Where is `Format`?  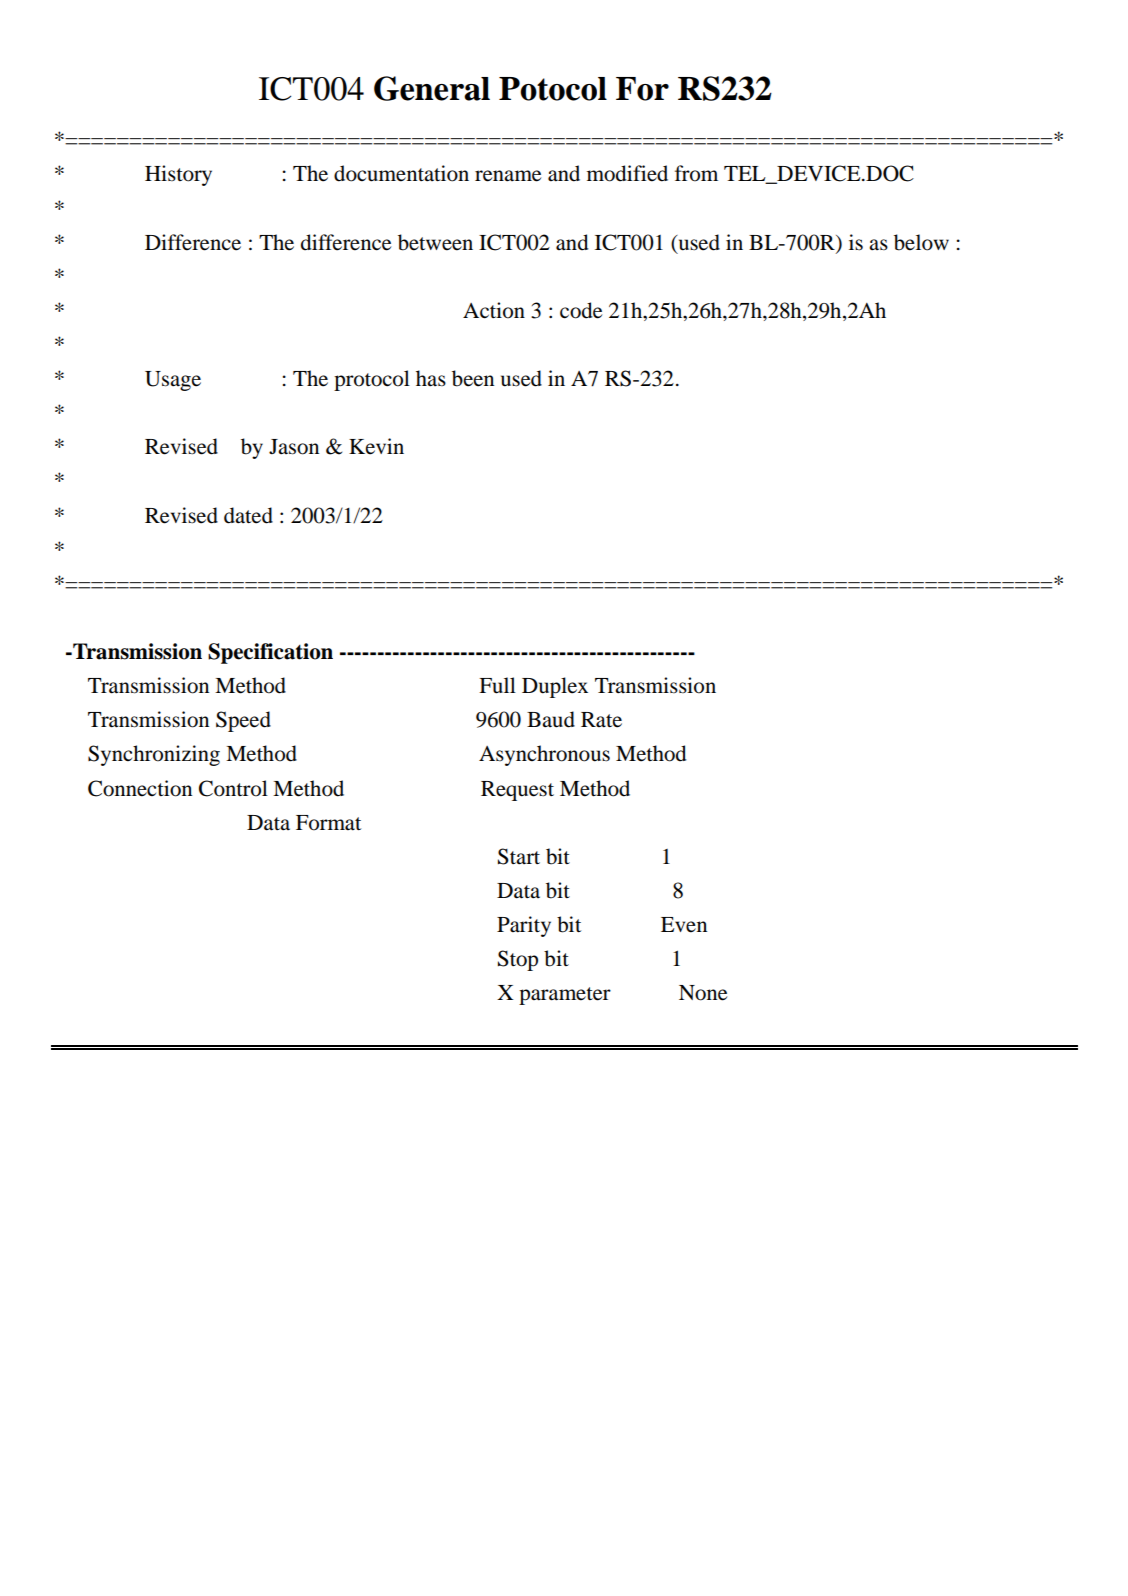 Format is located at coordinates (328, 823).
